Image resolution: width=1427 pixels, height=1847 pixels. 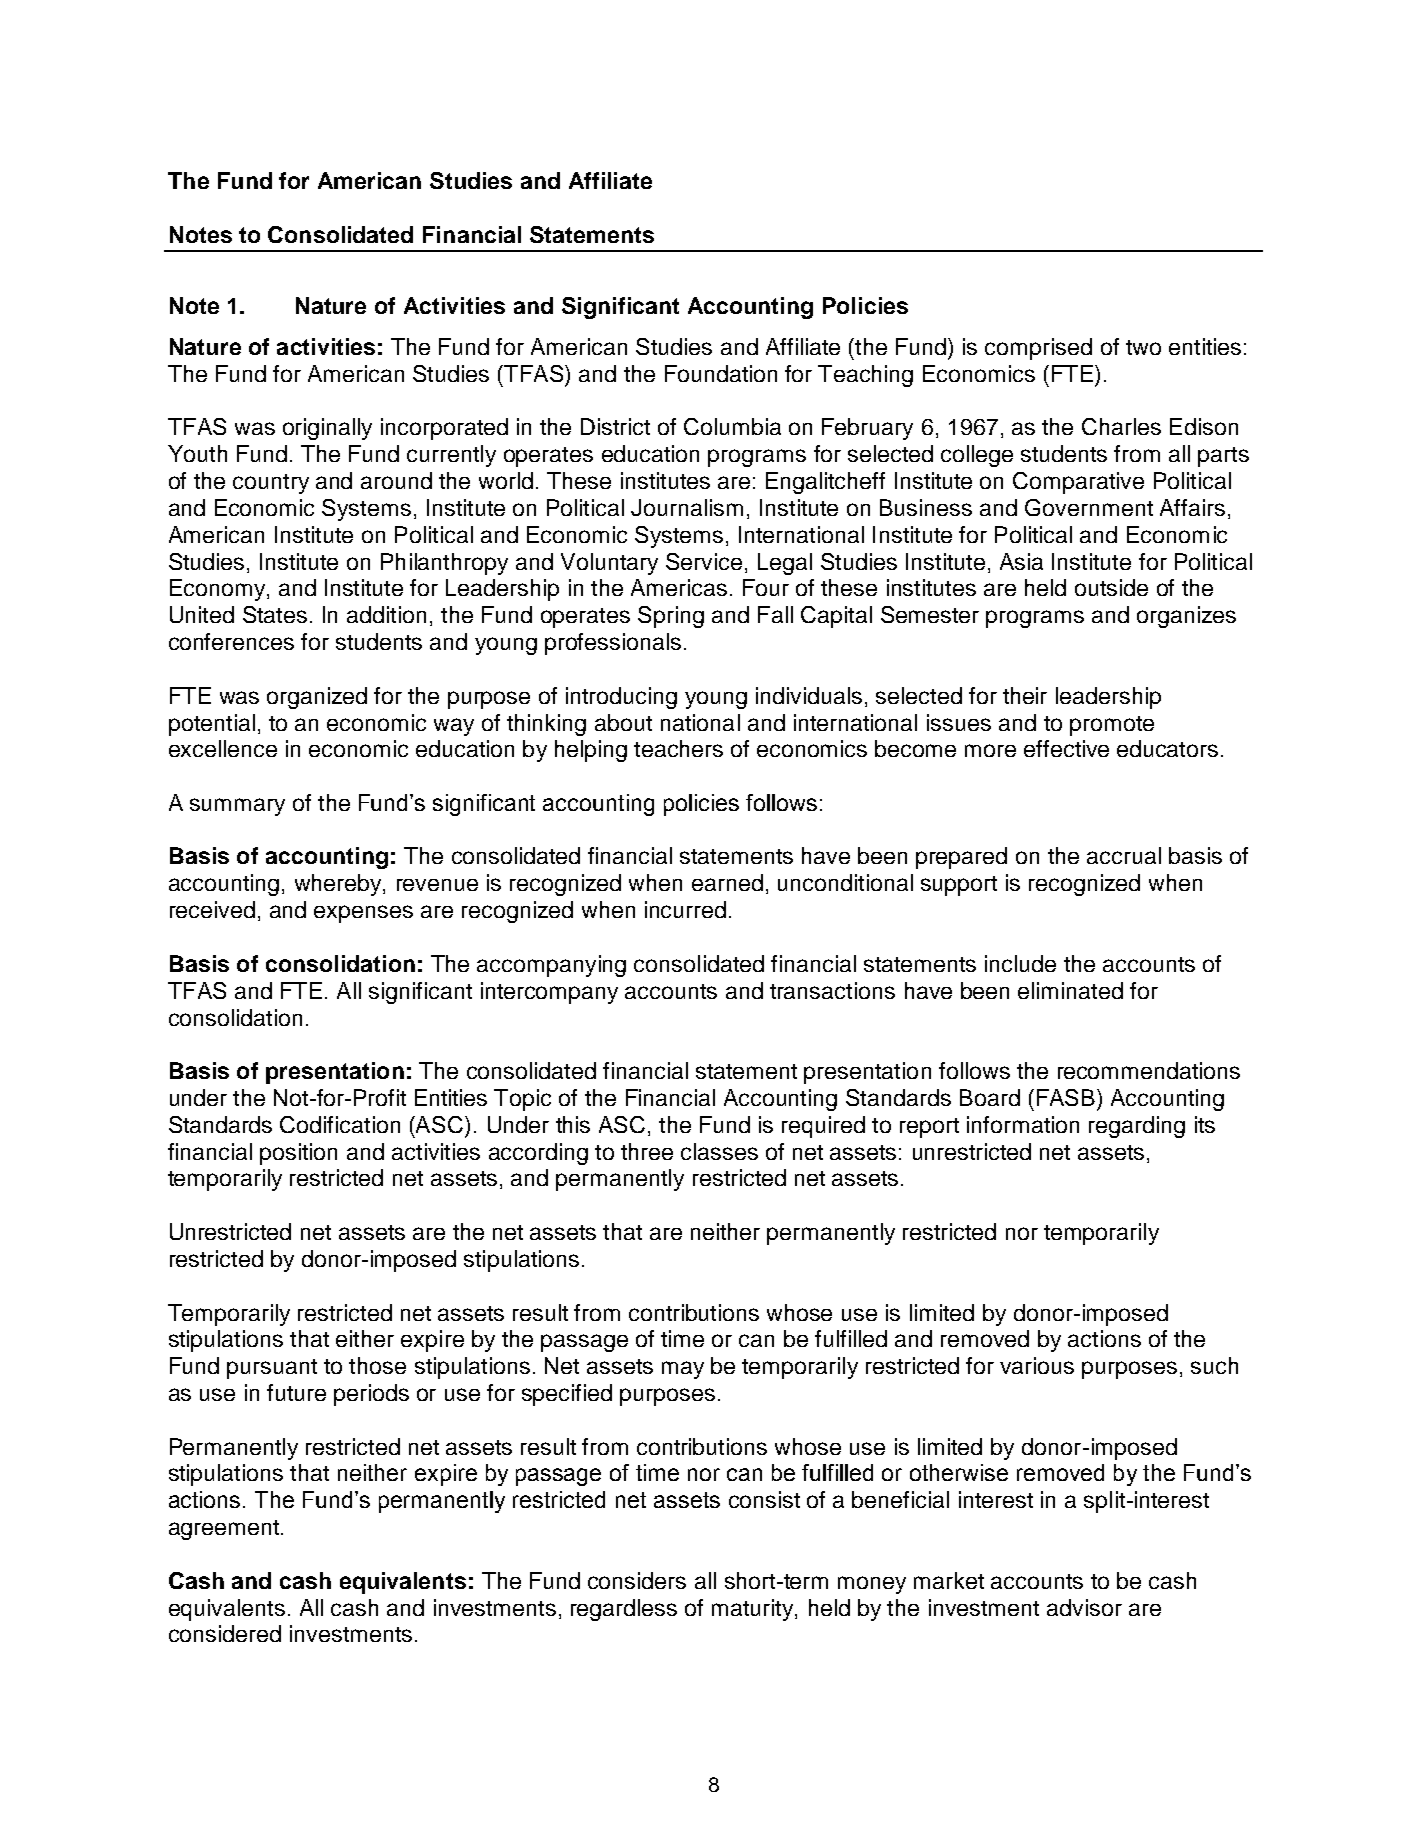 What do you see at coordinates (1121, 426) in the screenshot?
I see `Charles` at bounding box center [1121, 426].
